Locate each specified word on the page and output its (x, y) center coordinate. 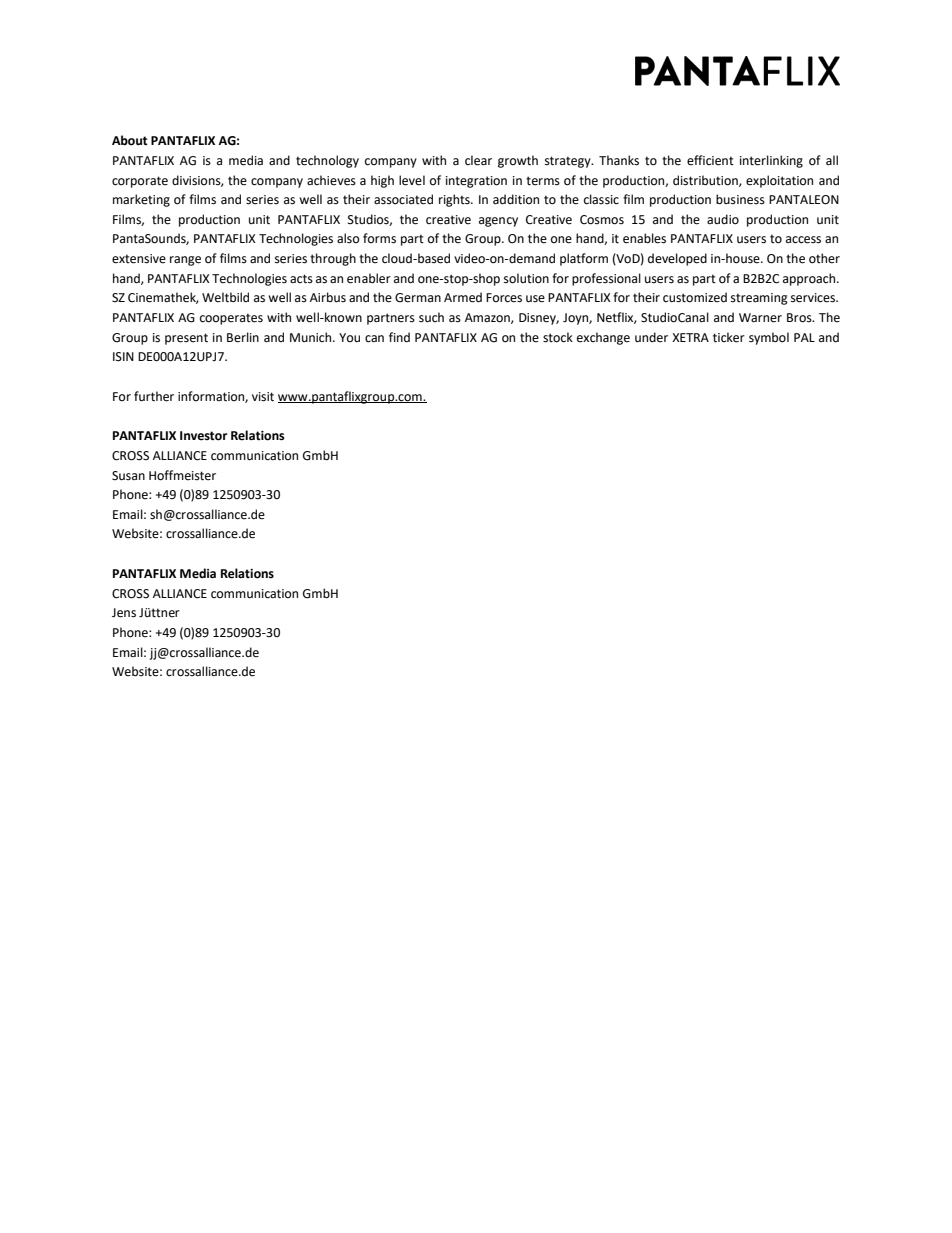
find (399, 337)
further (154, 396)
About (130, 140)
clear (478, 160)
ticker (729, 337)
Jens (124, 613)
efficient (710, 160)
